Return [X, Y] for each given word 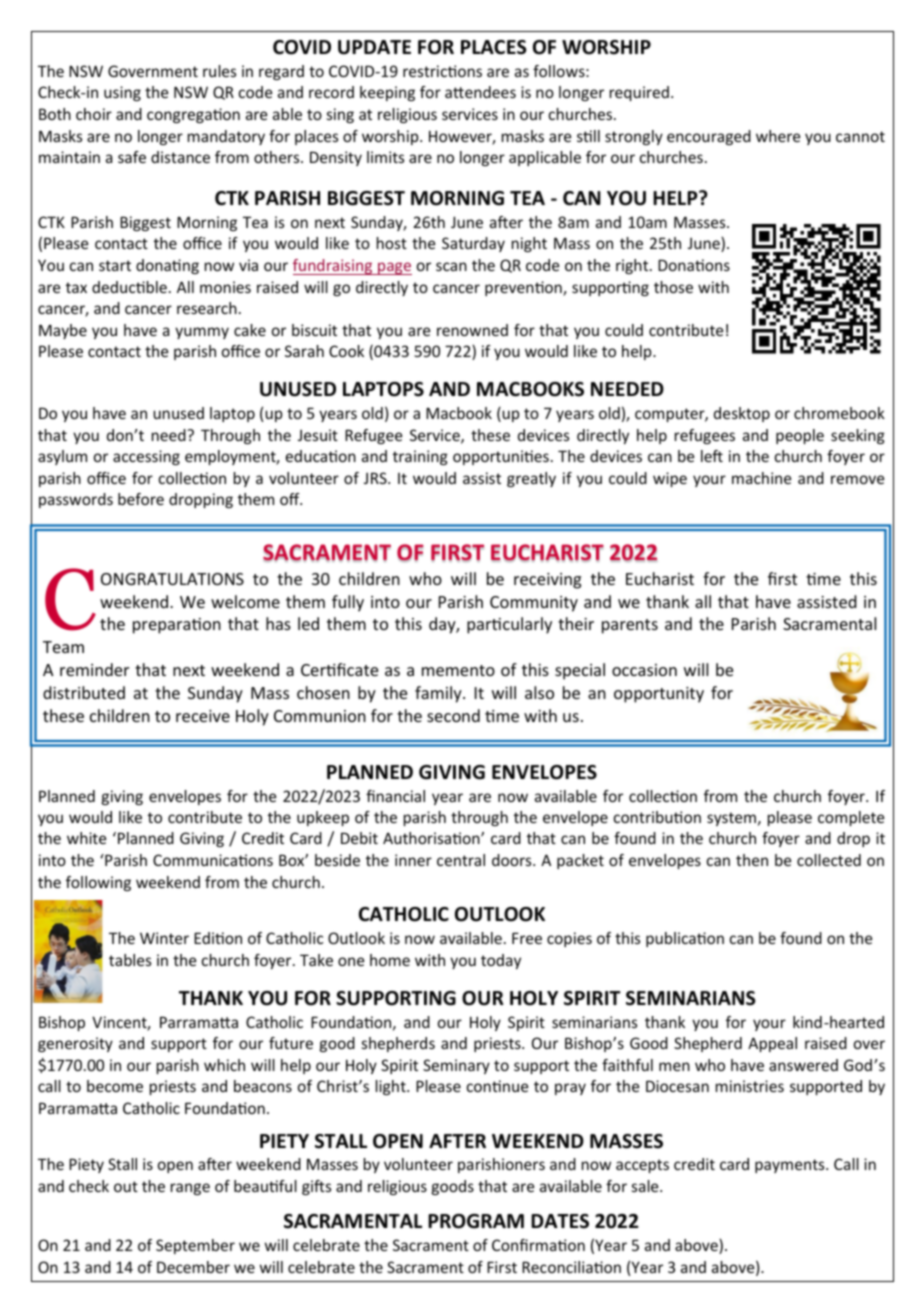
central [461, 860]
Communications [213, 860]
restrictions [442, 71]
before [141, 499]
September [195, 1246]
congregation [193, 115]
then [752, 860]
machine [761, 478]
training [420, 457]
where [778, 136]
